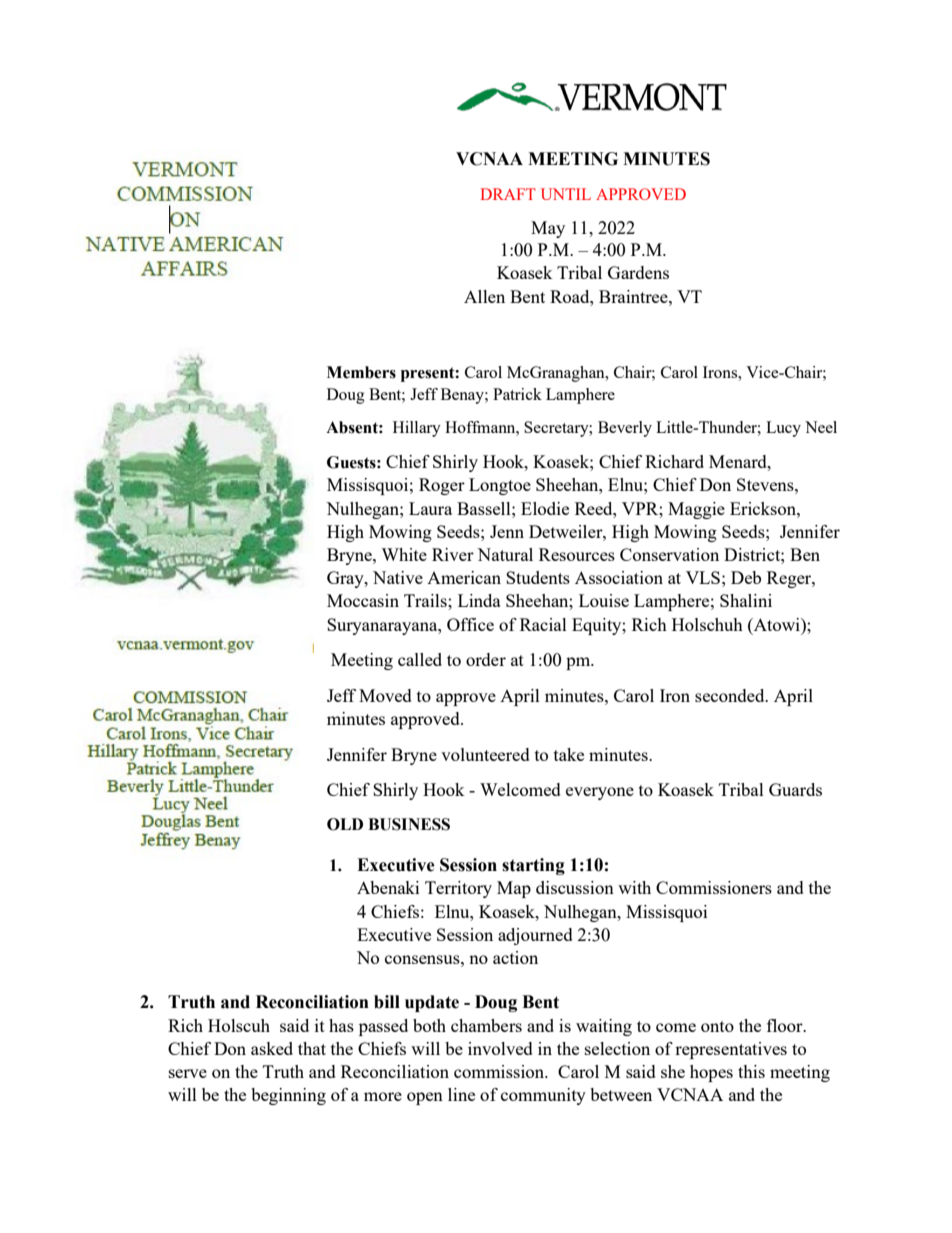  I want to click on asked, so click(272, 1048).
